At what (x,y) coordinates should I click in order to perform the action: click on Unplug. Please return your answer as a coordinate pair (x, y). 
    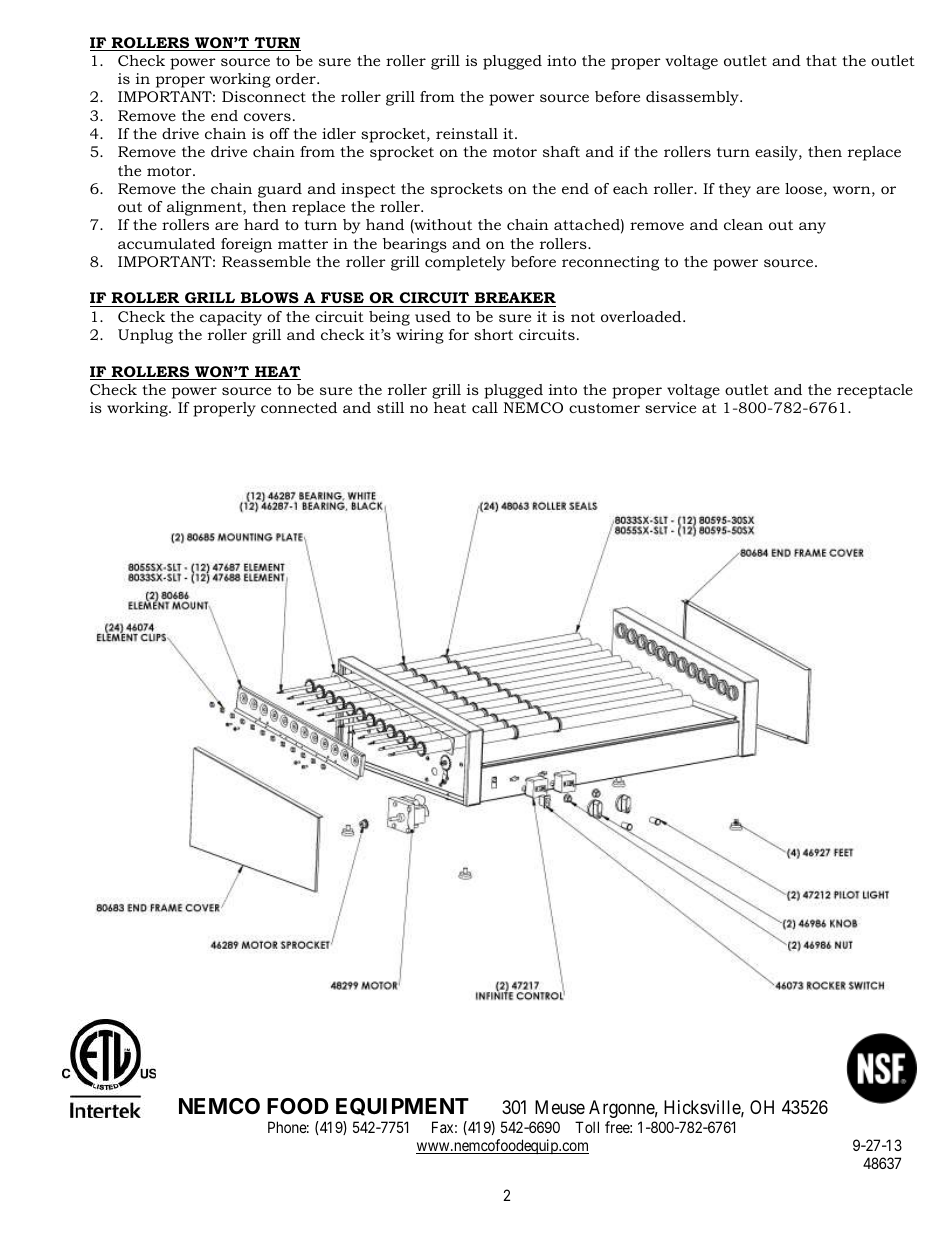
    Looking at the image, I should click on (145, 336).
